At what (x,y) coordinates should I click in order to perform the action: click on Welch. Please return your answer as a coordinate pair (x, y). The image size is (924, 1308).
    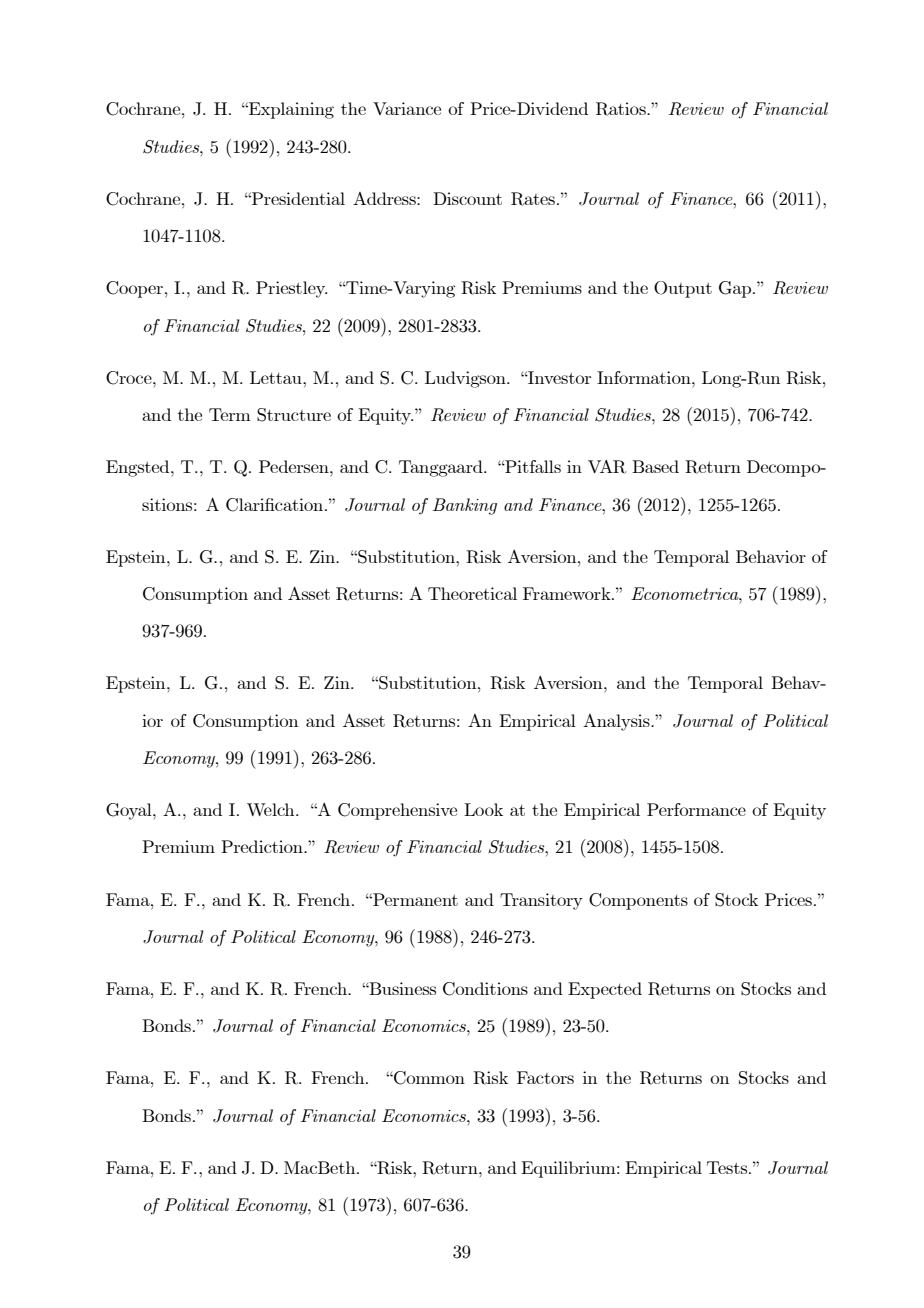
    Looking at the image, I should click on (272, 809).
